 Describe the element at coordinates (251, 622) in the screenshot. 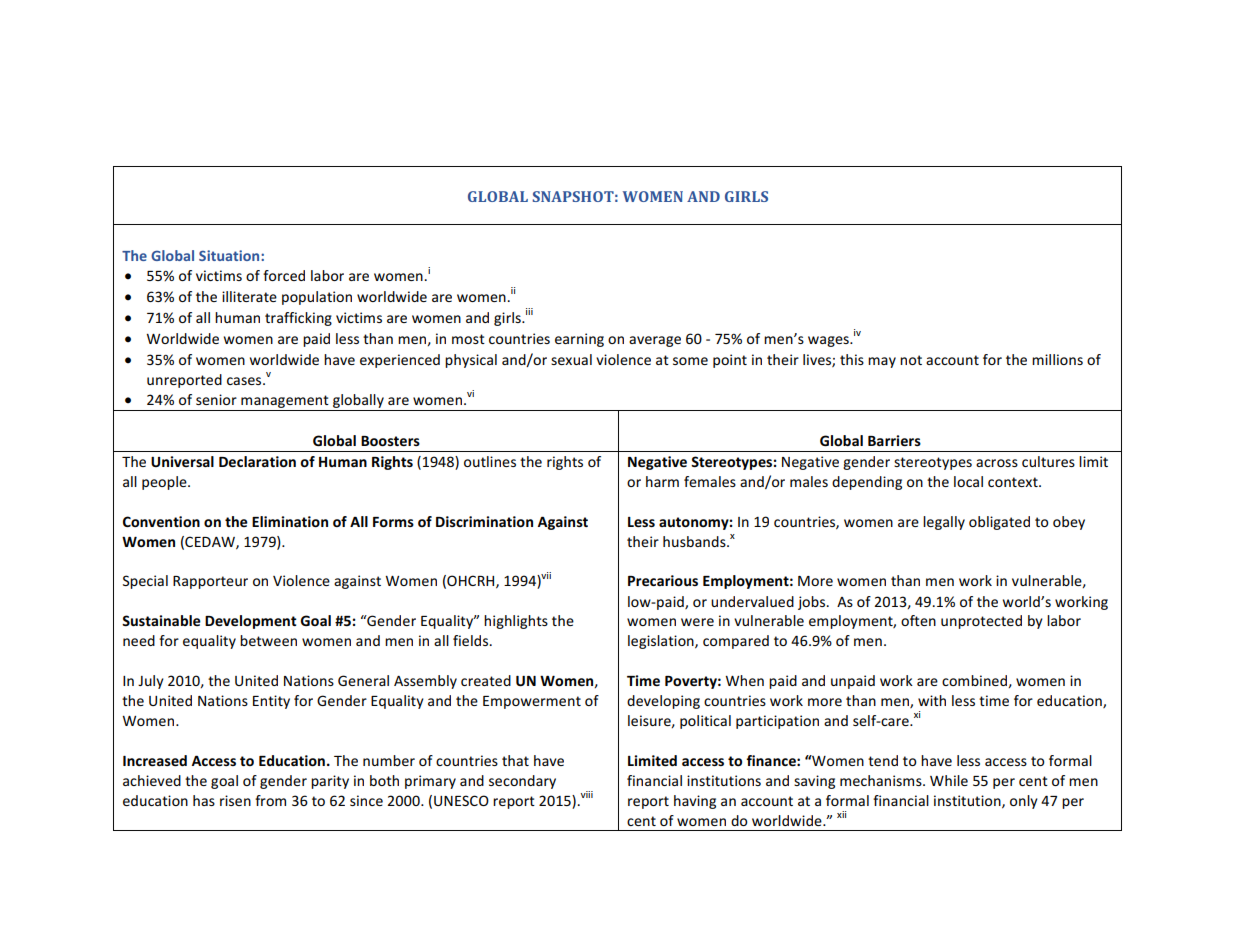

I see `Development` at that location.
